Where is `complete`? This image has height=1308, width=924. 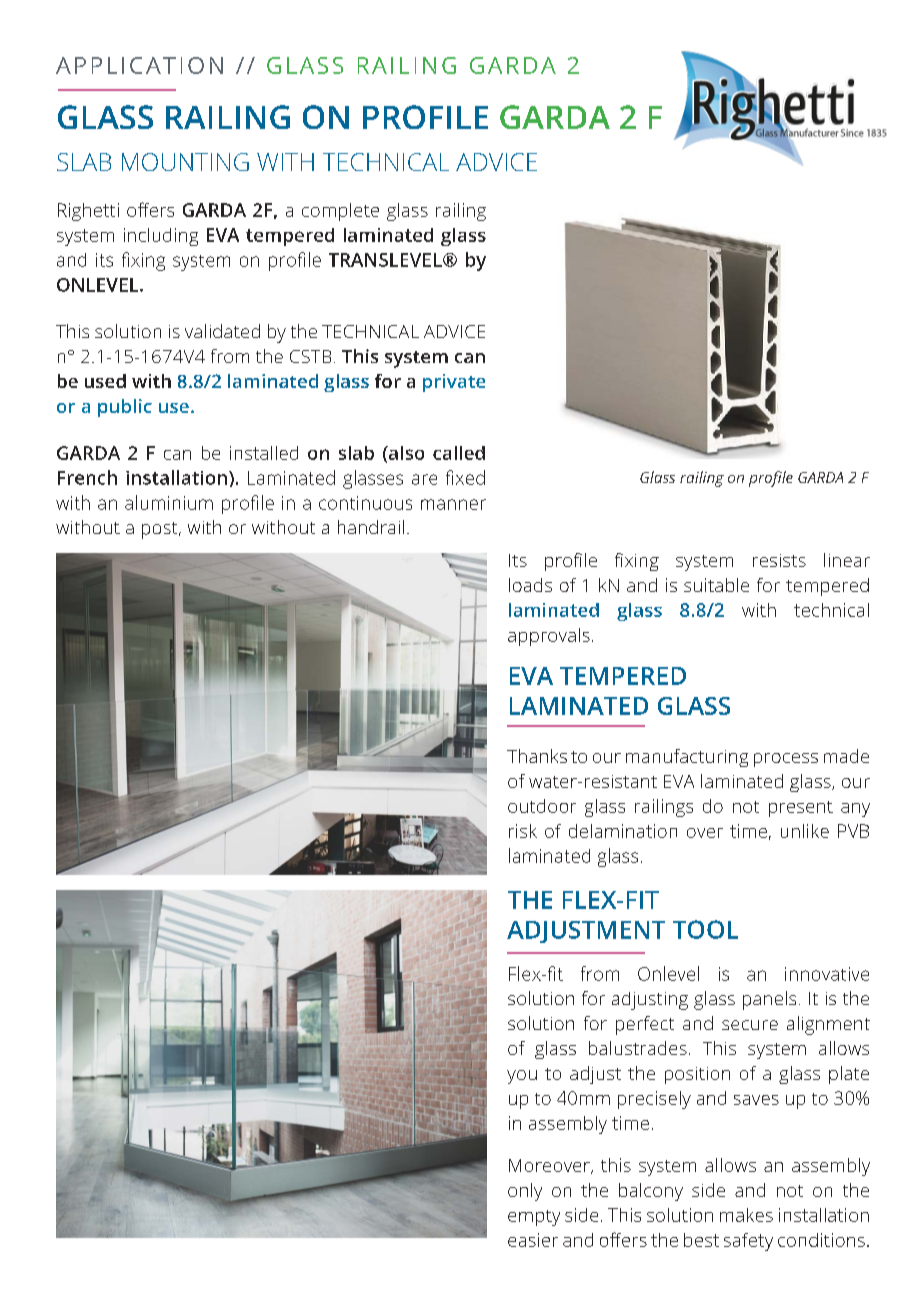 complete is located at coordinates (340, 212).
